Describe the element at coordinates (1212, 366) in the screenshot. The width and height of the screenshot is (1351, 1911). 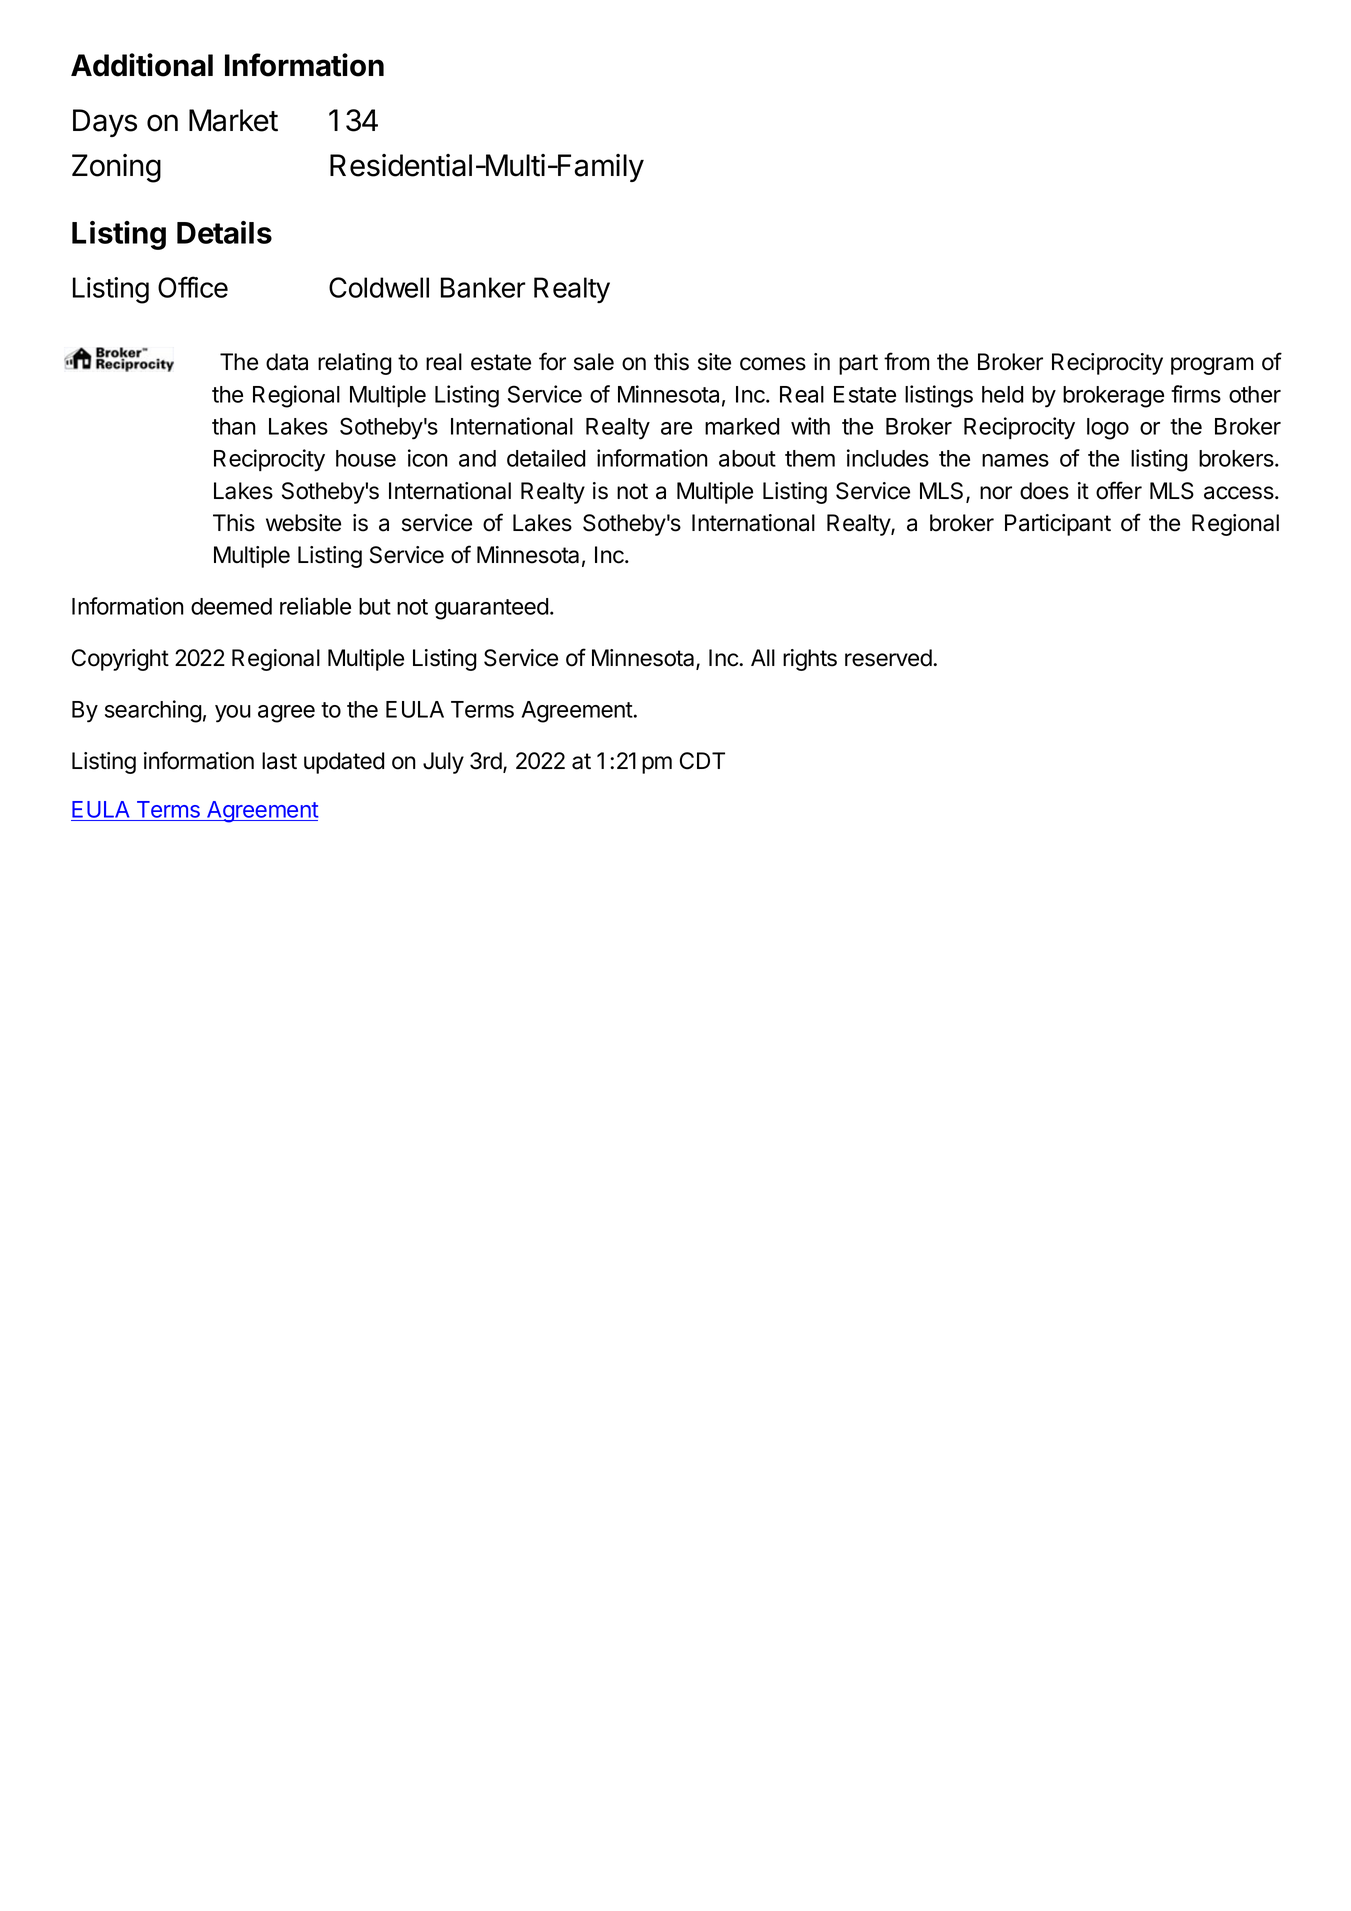
I see `program` at that location.
